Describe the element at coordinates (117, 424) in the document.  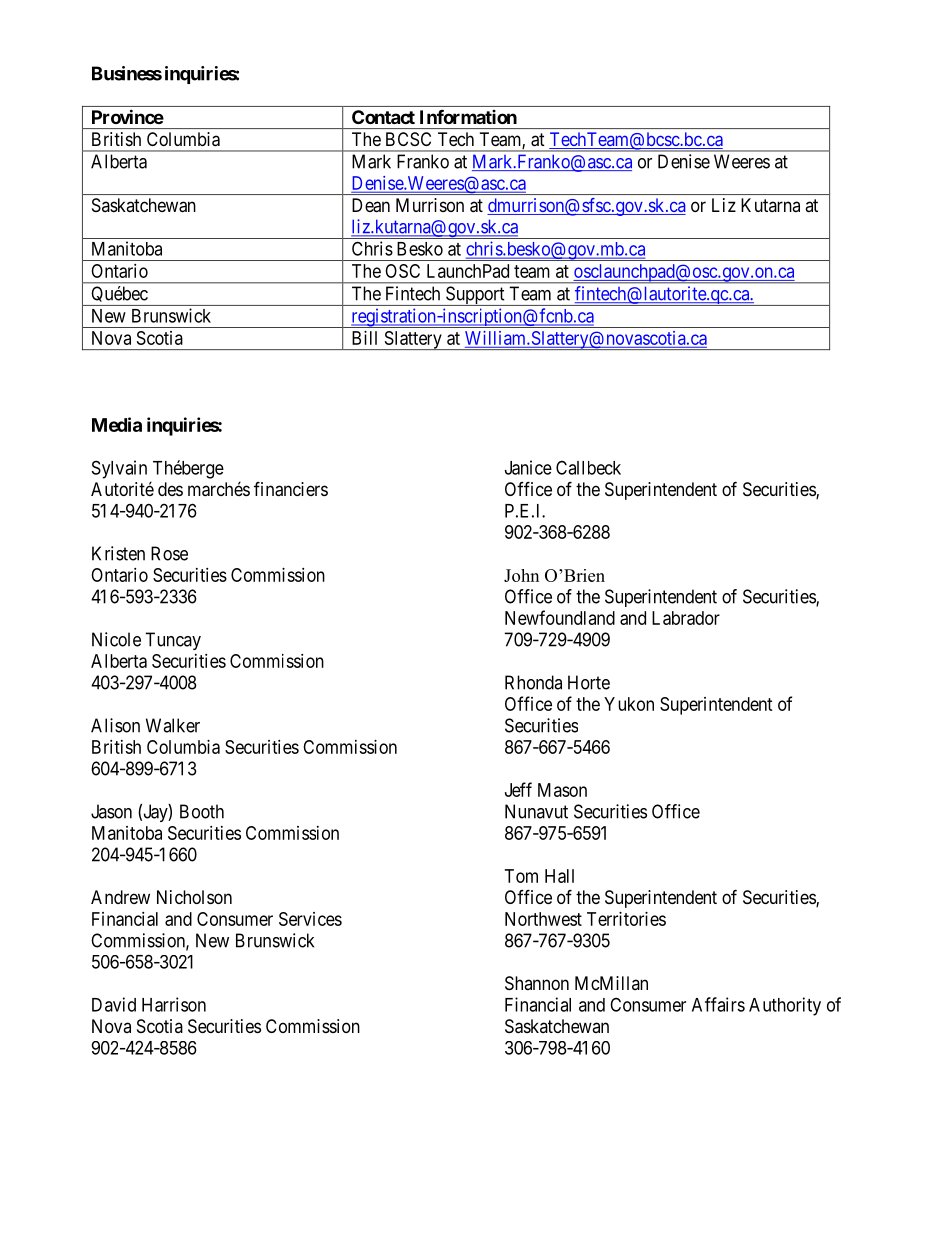
I see `Media` at that location.
